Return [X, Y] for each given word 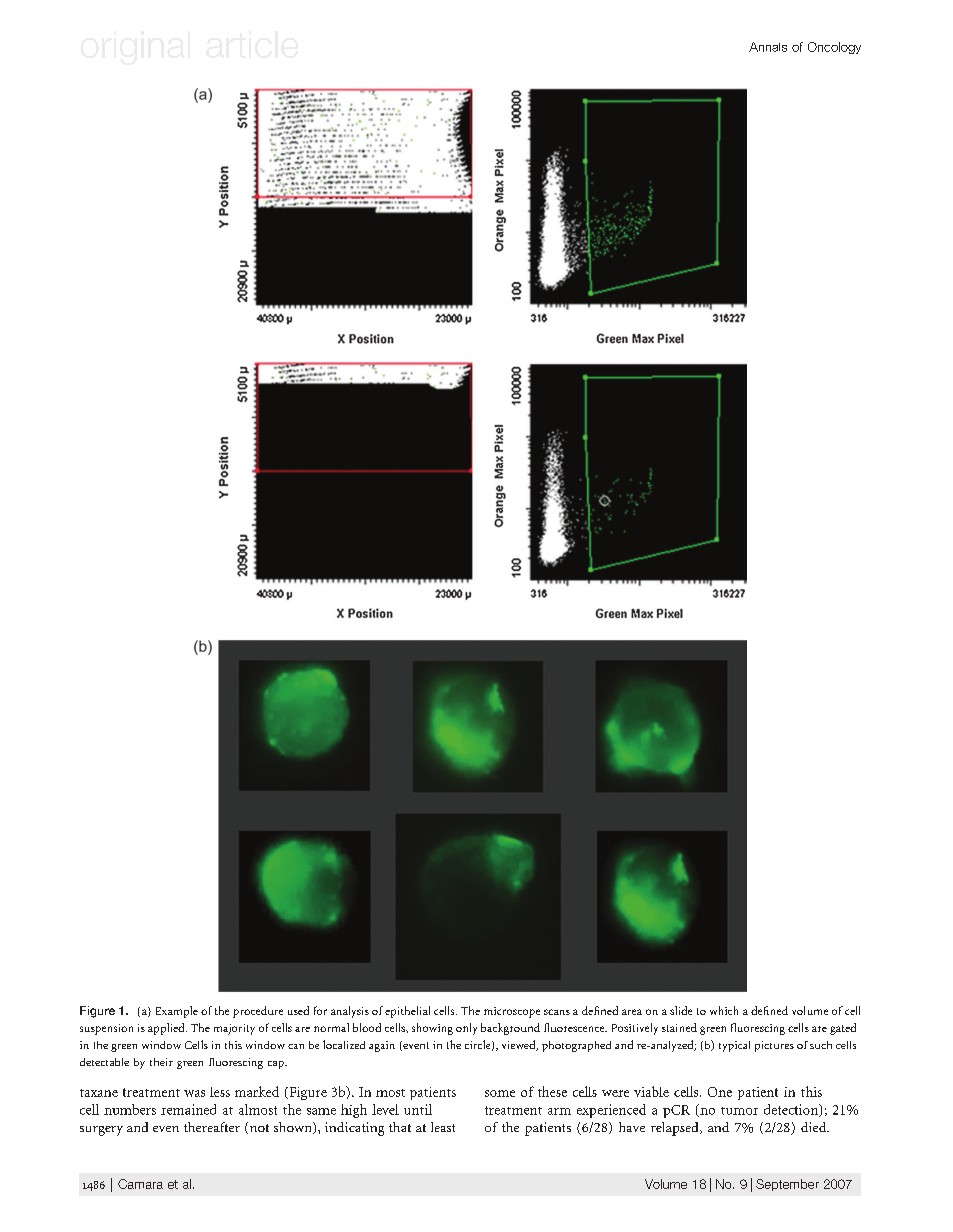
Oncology [834, 48]
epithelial [407, 1012]
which [724, 1010]
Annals [768, 47]
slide [681, 1010]
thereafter [212, 1127]
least [443, 1127]
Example [177, 1012]
